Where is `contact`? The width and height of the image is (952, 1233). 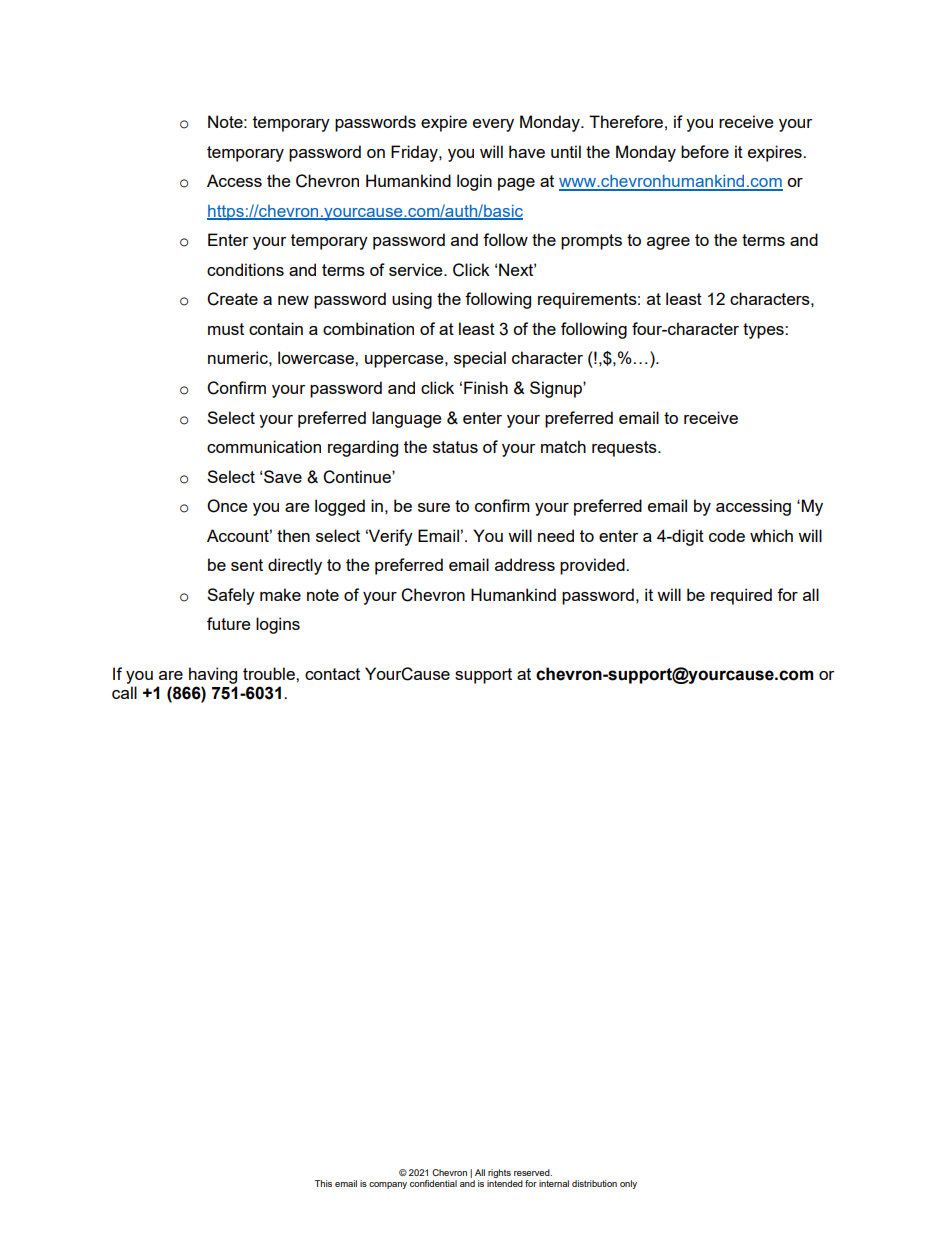
contact is located at coordinates (332, 674).
